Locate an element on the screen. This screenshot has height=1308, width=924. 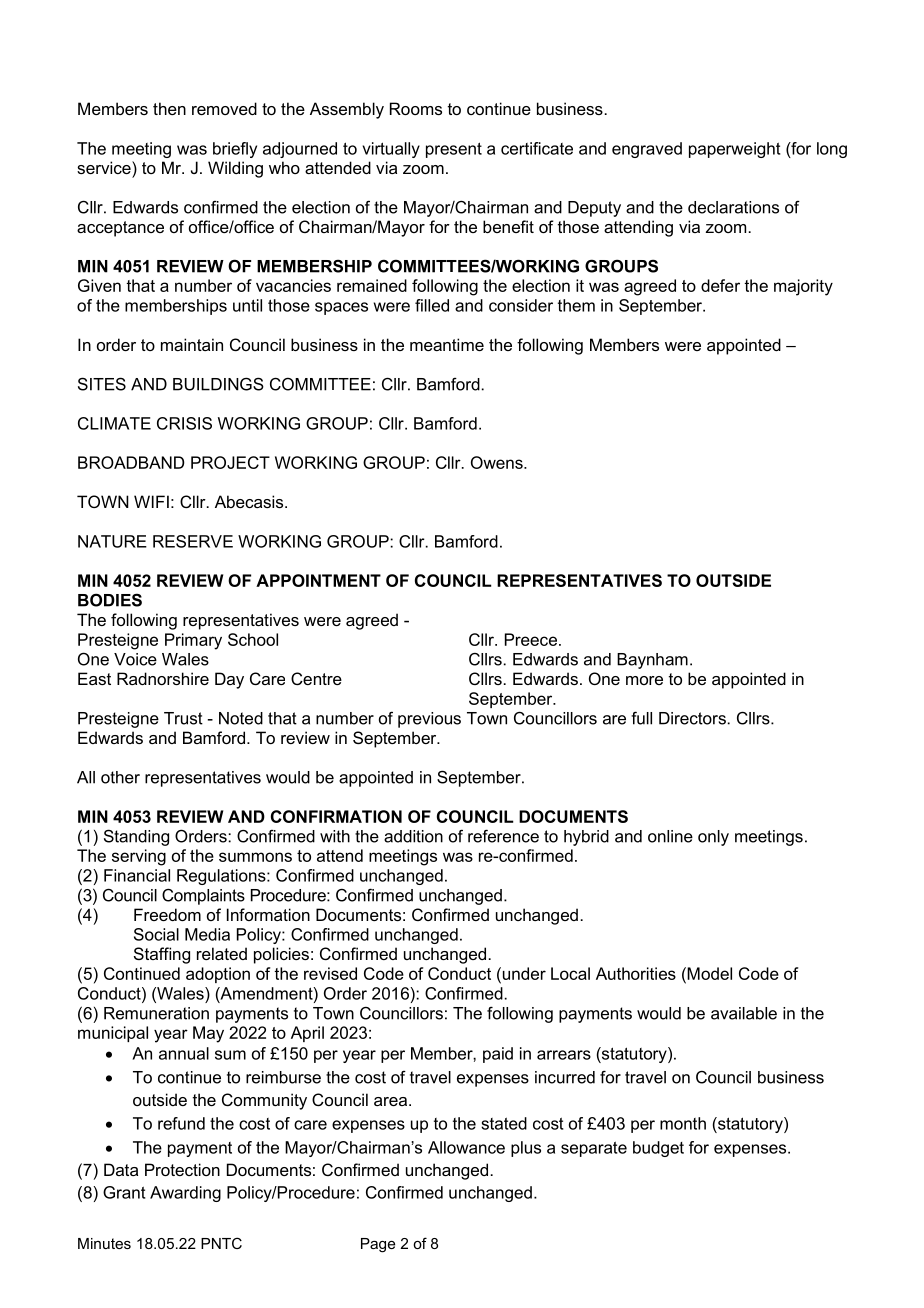
Rooms is located at coordinates (416, 108).
